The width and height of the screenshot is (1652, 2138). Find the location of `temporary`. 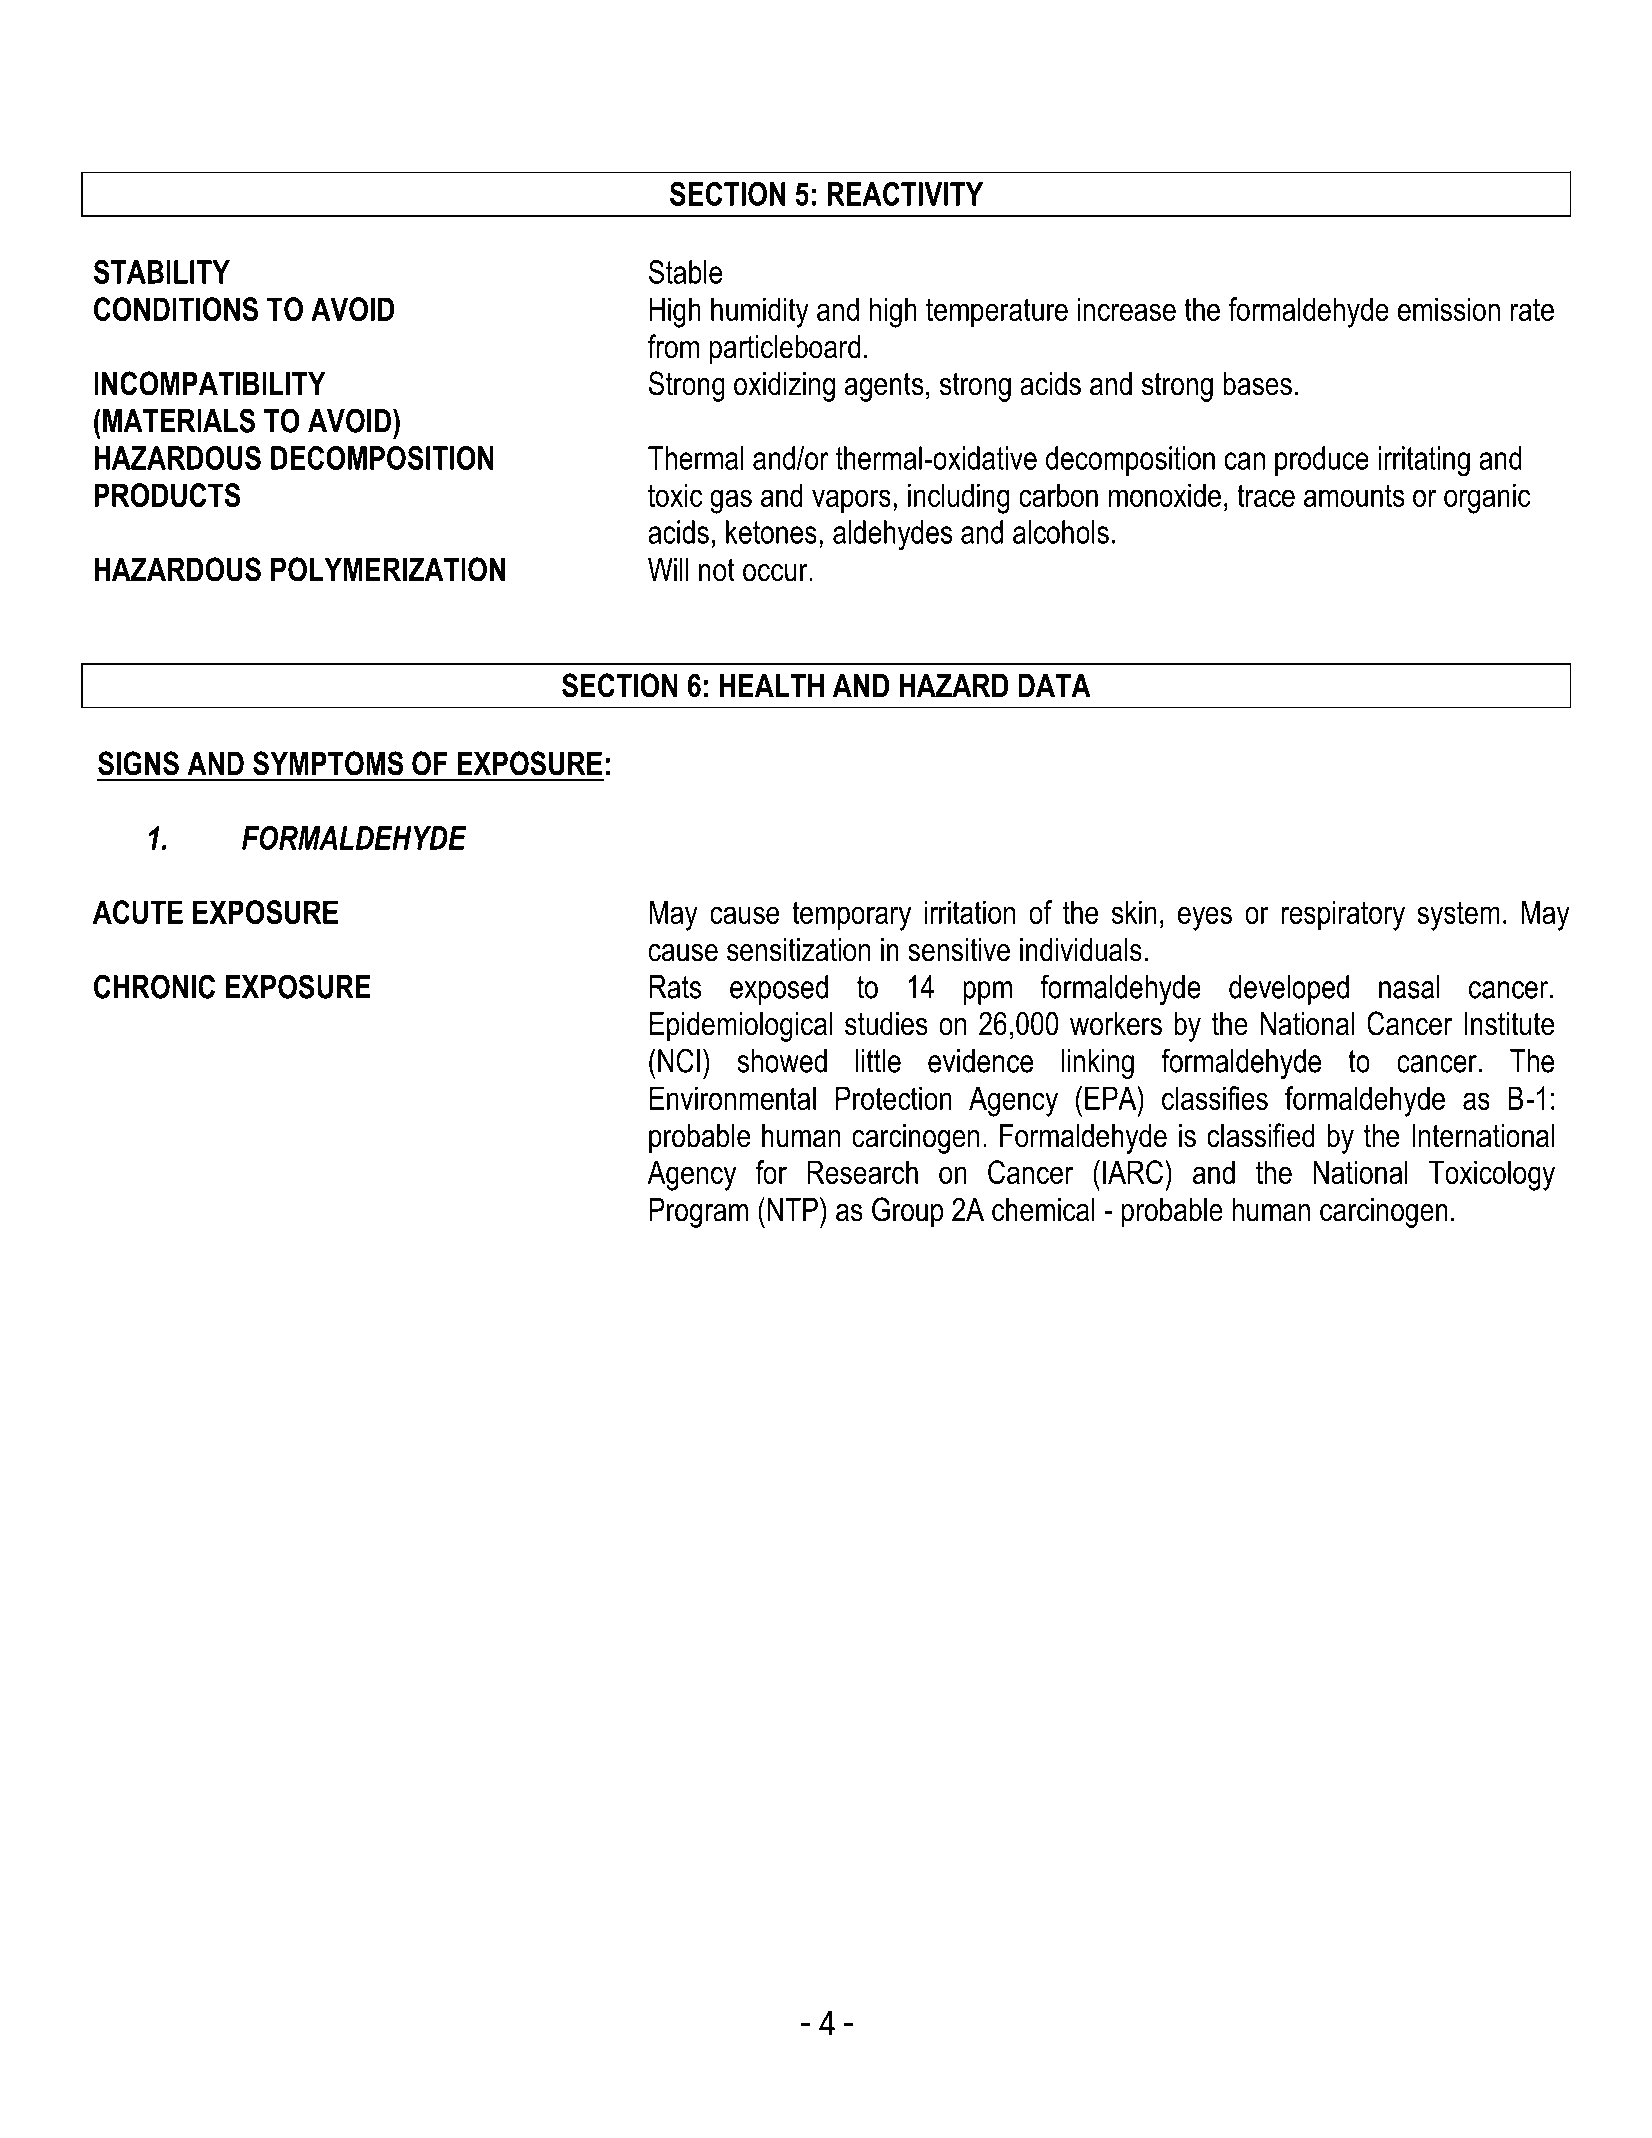

temporary is located at coordinates (851, 916).
